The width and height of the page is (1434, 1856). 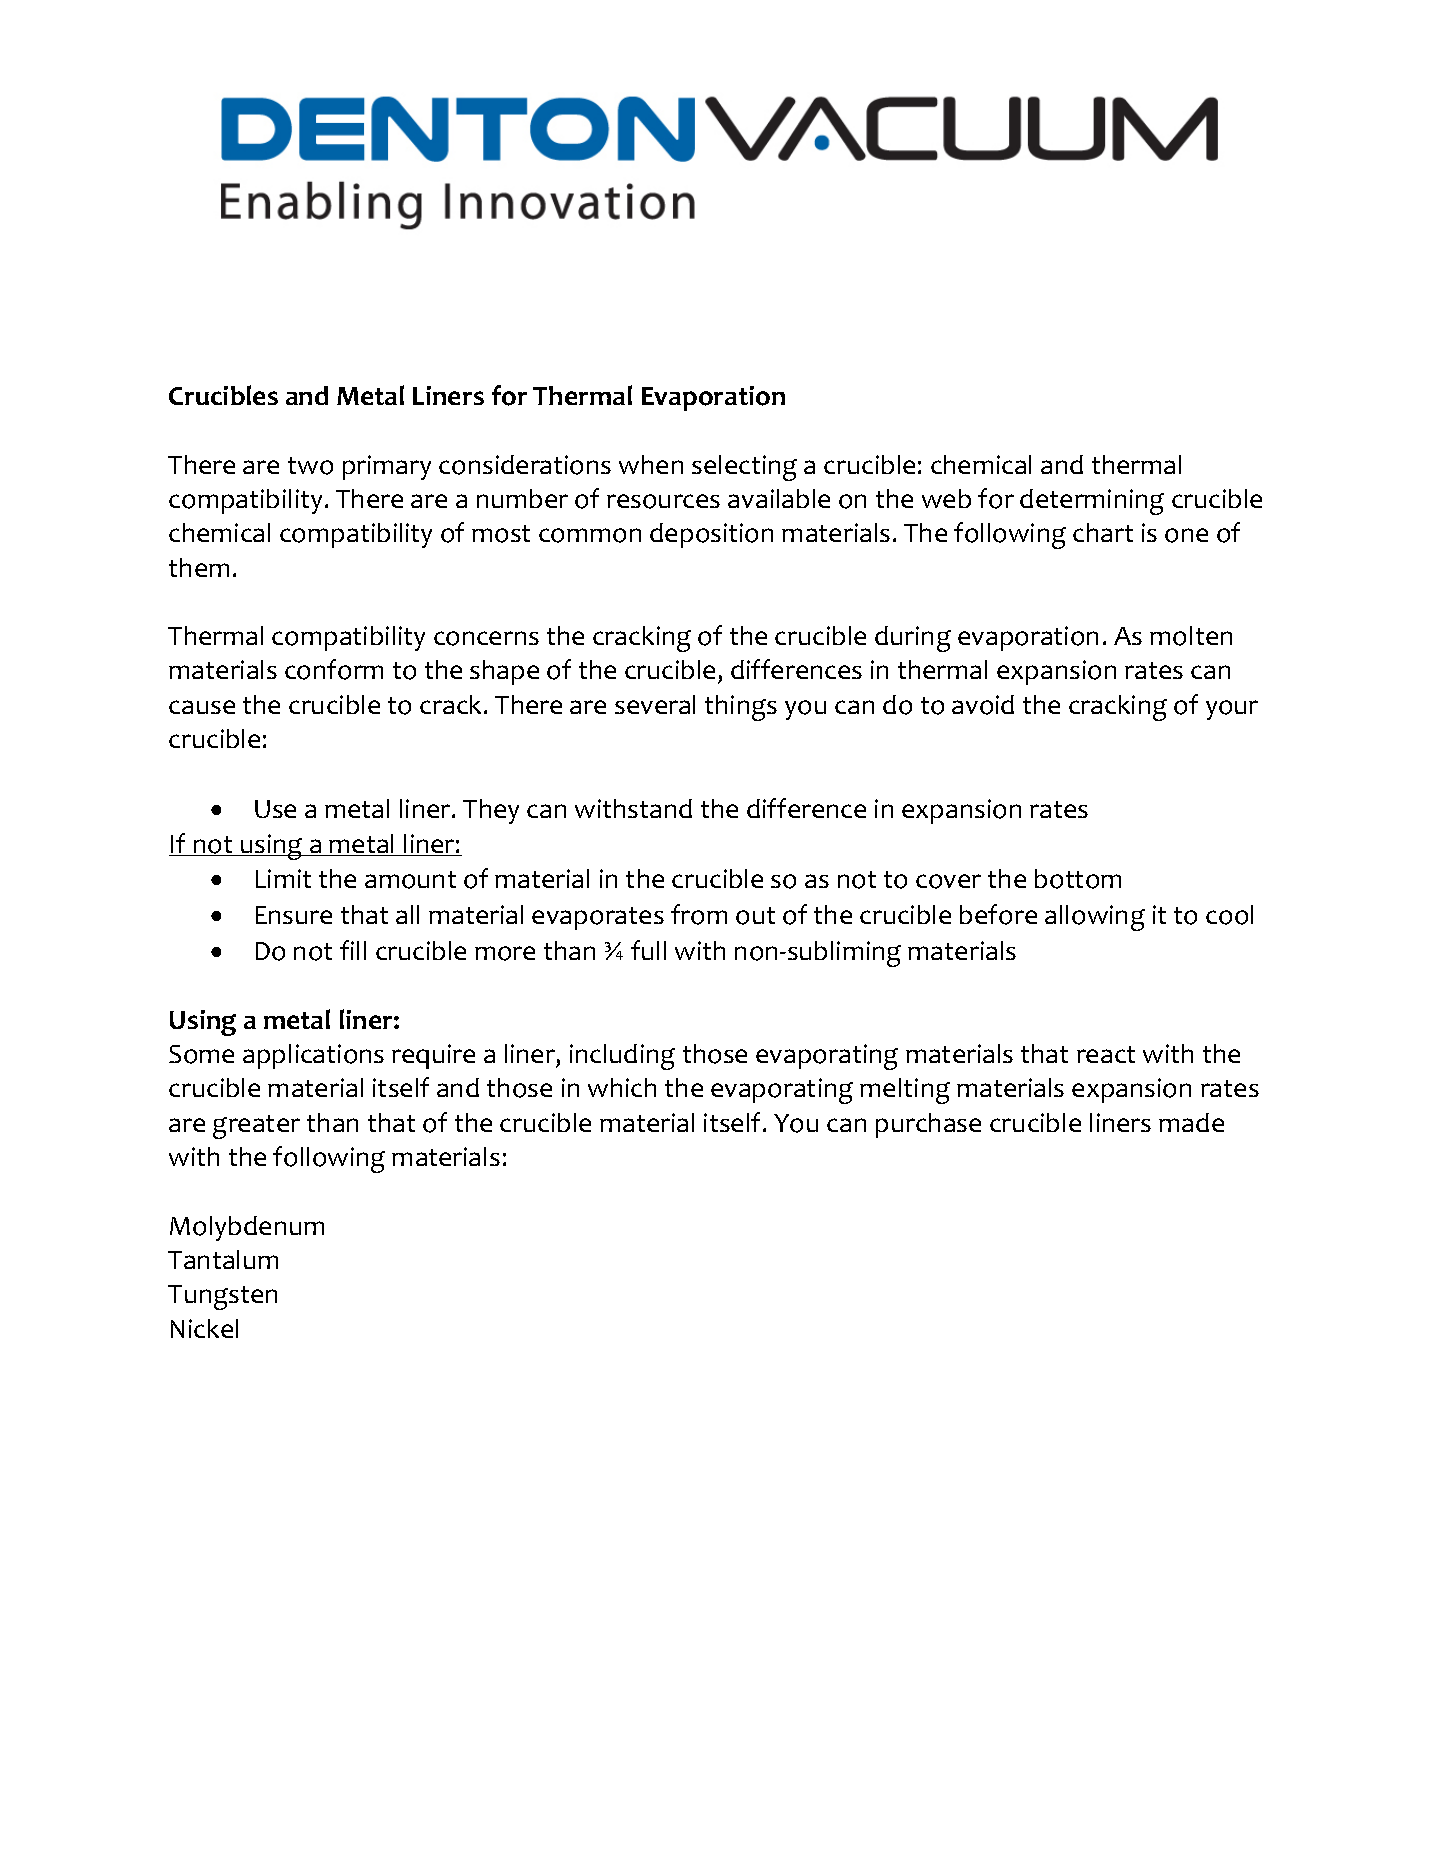 I want to click on made, so click(x=1191, y=1122).
